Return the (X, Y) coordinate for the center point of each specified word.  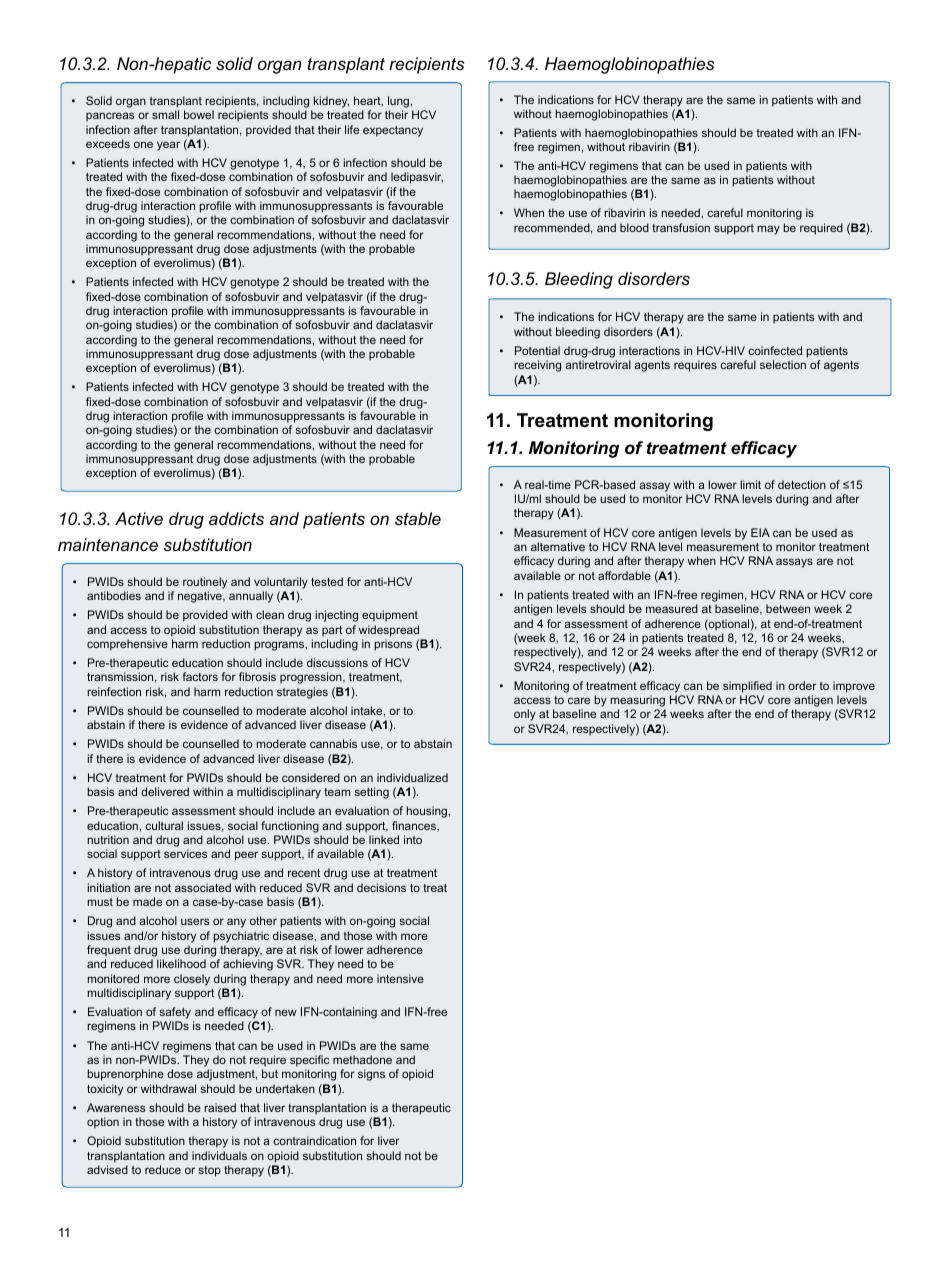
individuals (219, 1155)
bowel (199, 114)
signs (371, 1075)
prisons (393, 645)
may (769, 230)
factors (200, 676)
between (788, 608)
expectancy (393, 131)
